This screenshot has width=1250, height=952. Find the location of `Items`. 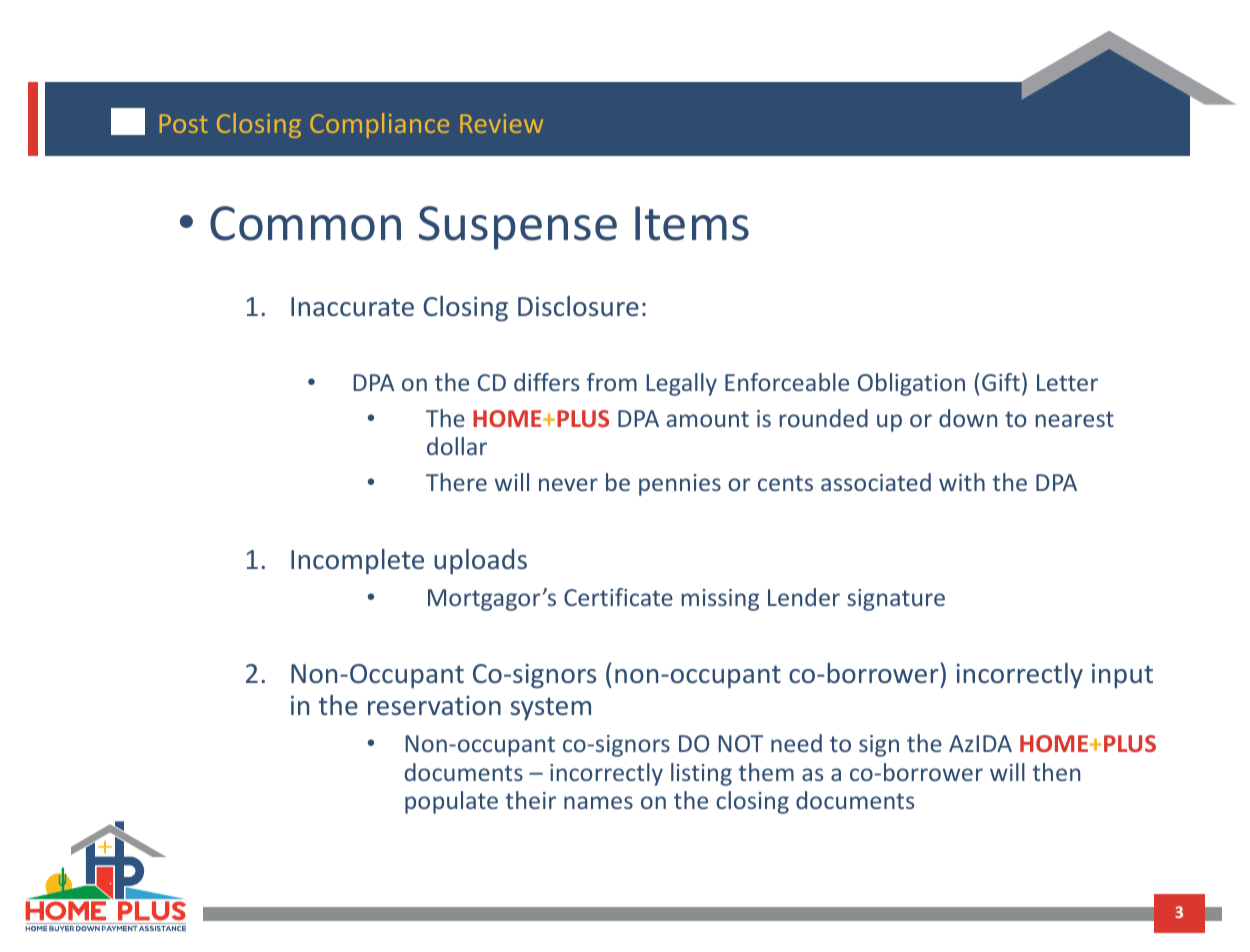

Items is located at coordinates (692, 223).
